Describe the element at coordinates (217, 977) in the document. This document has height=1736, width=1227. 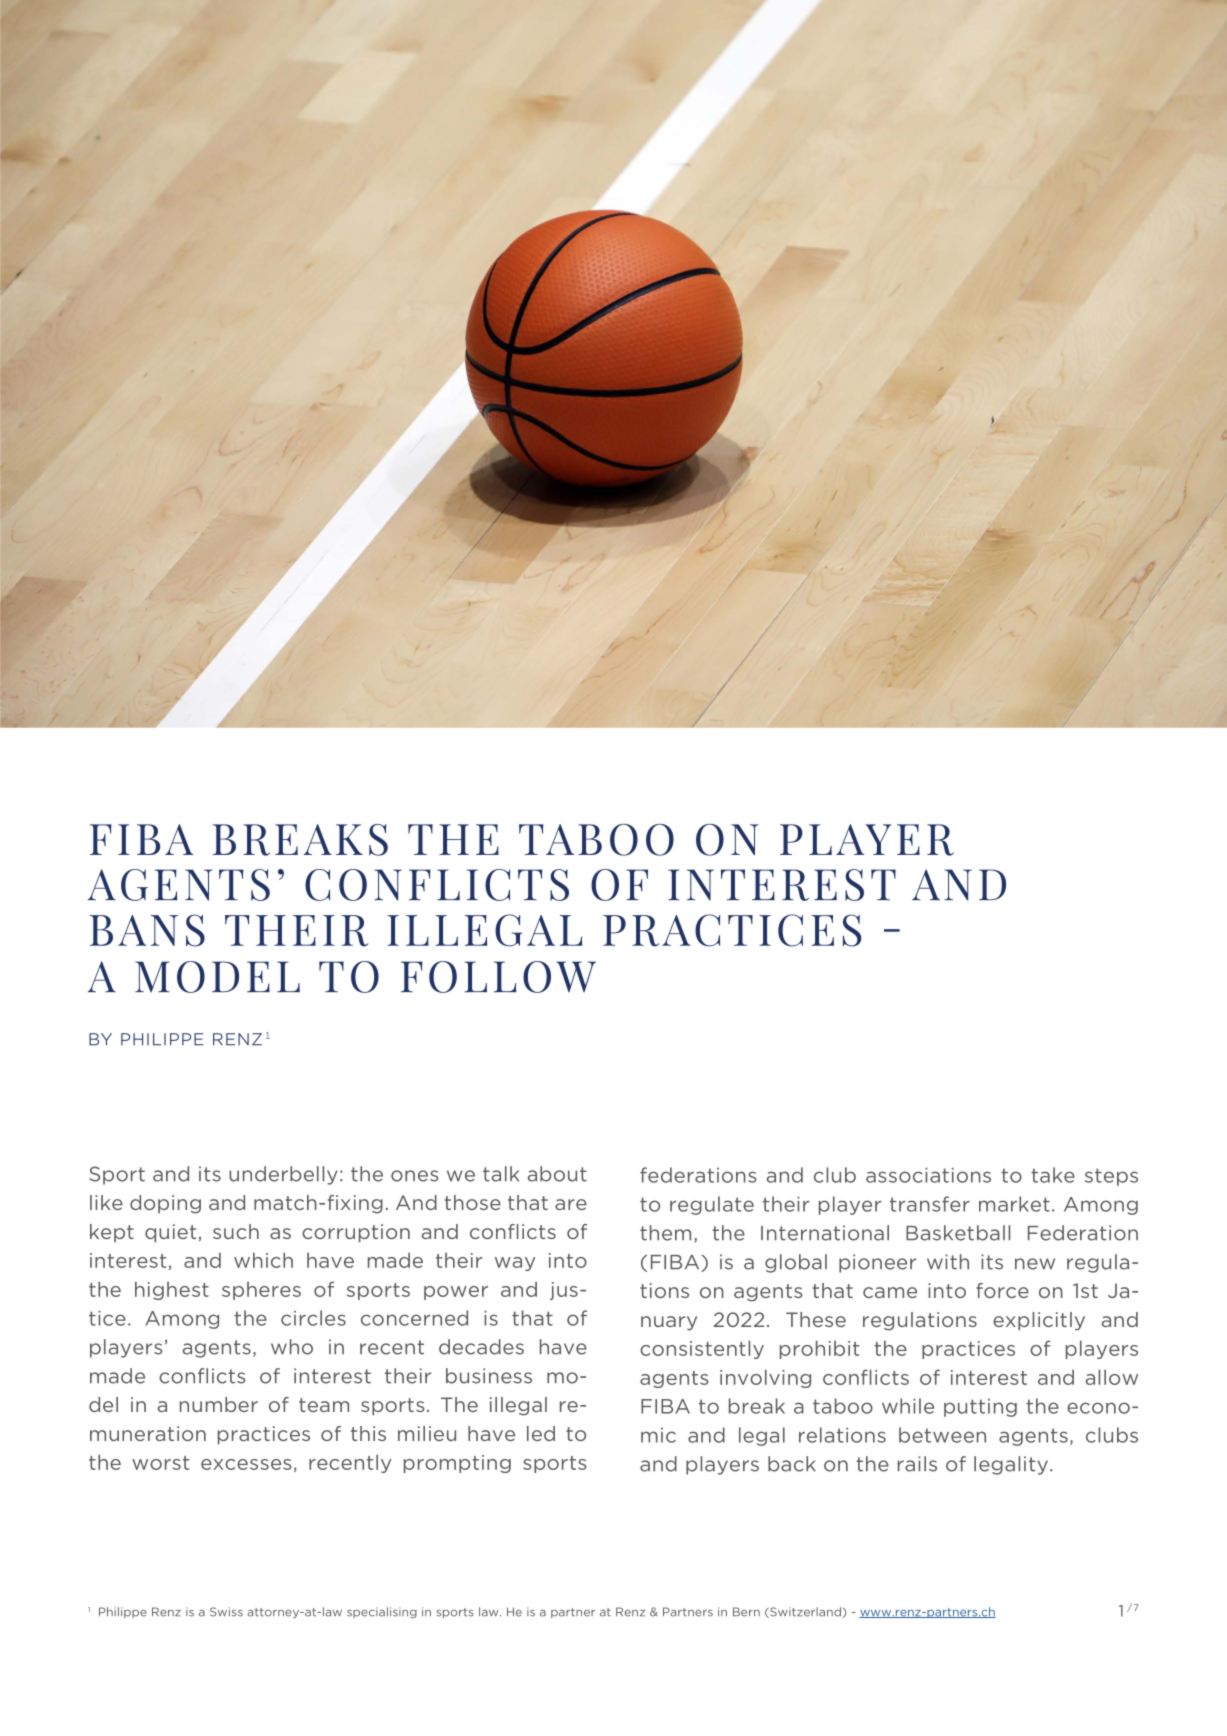
I see `MODEL` at that location.
